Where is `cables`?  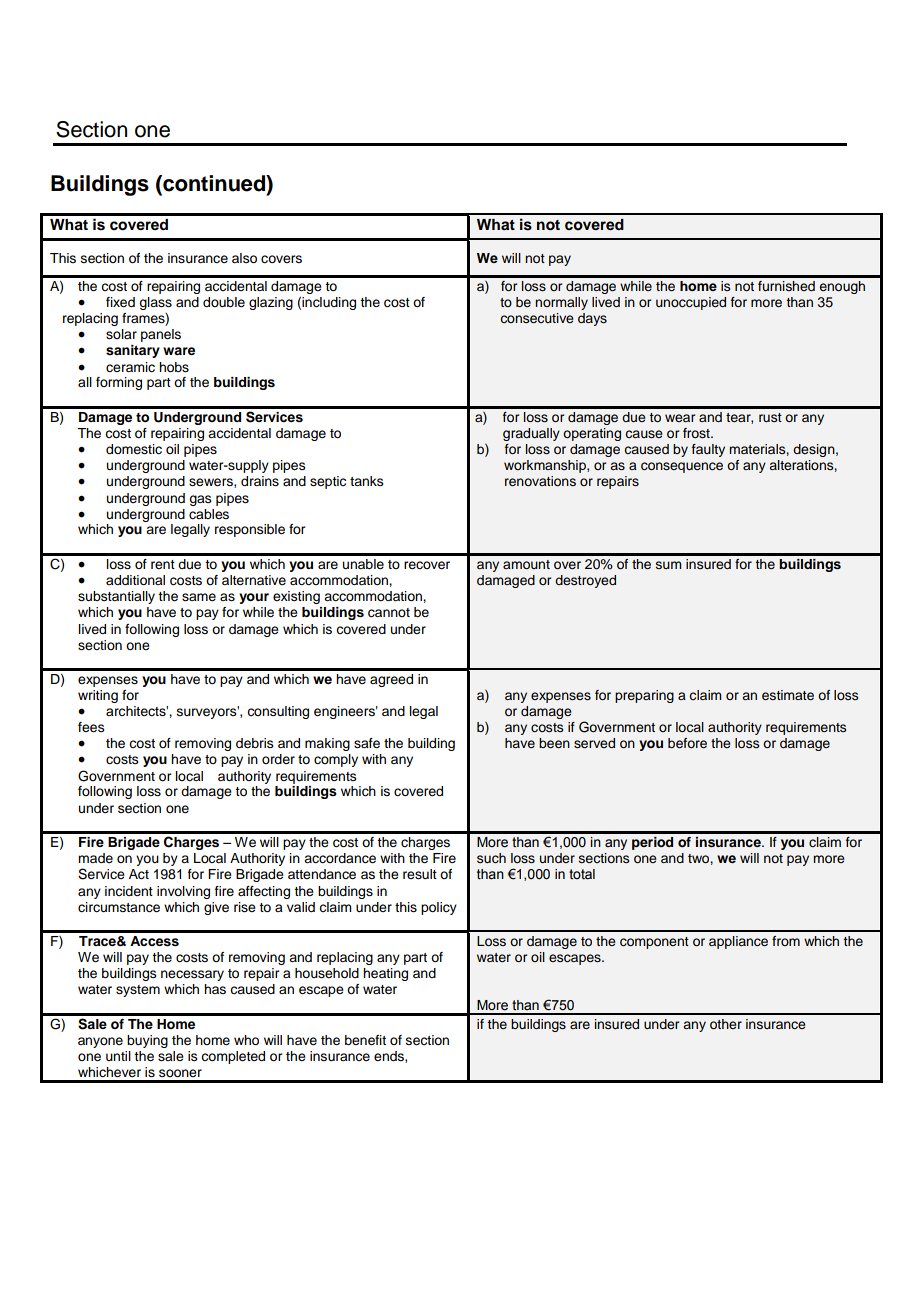 cables is located at coordinates (209, 514).
